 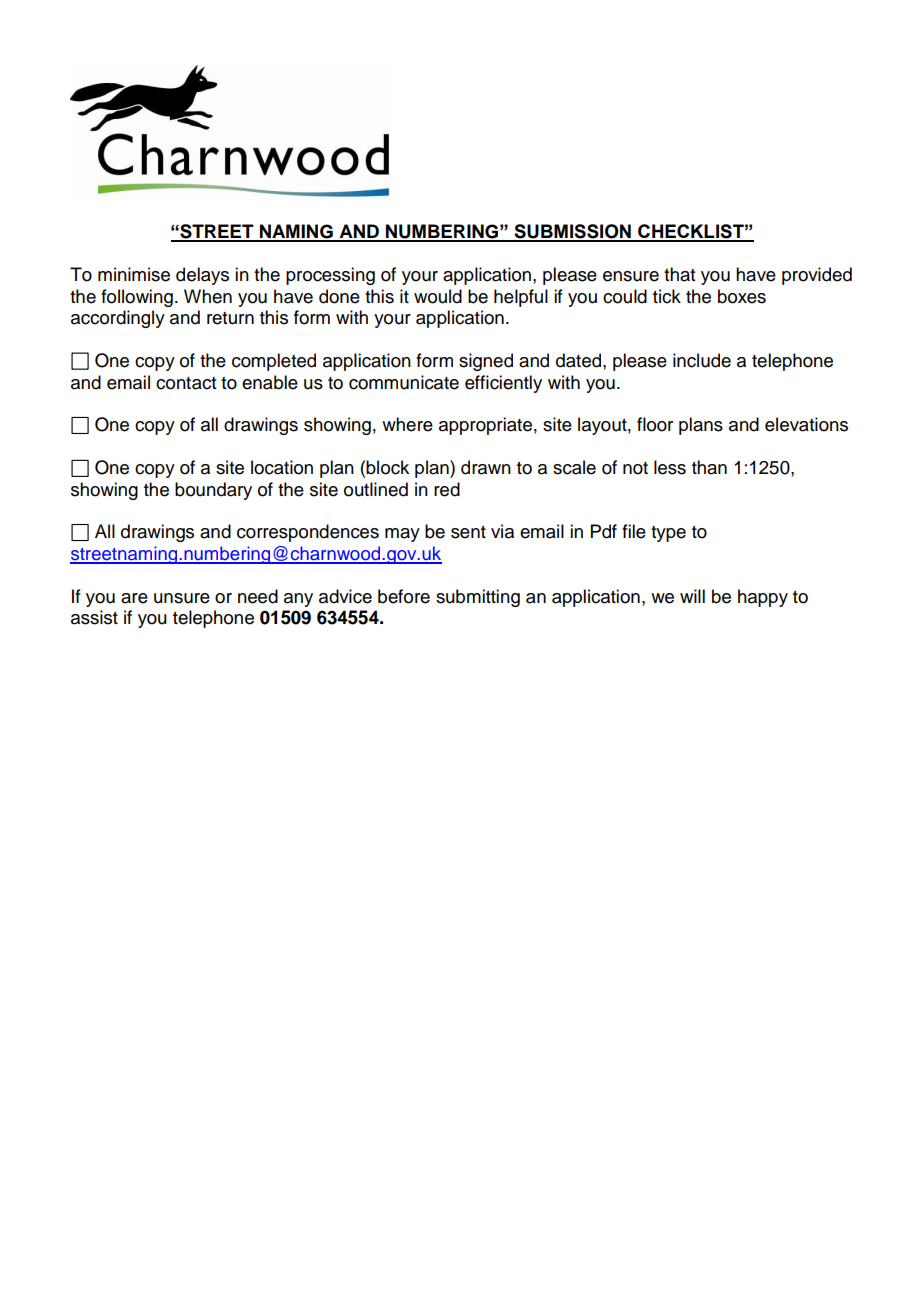 I want to click on submitting, so click(x=478, y=598).
